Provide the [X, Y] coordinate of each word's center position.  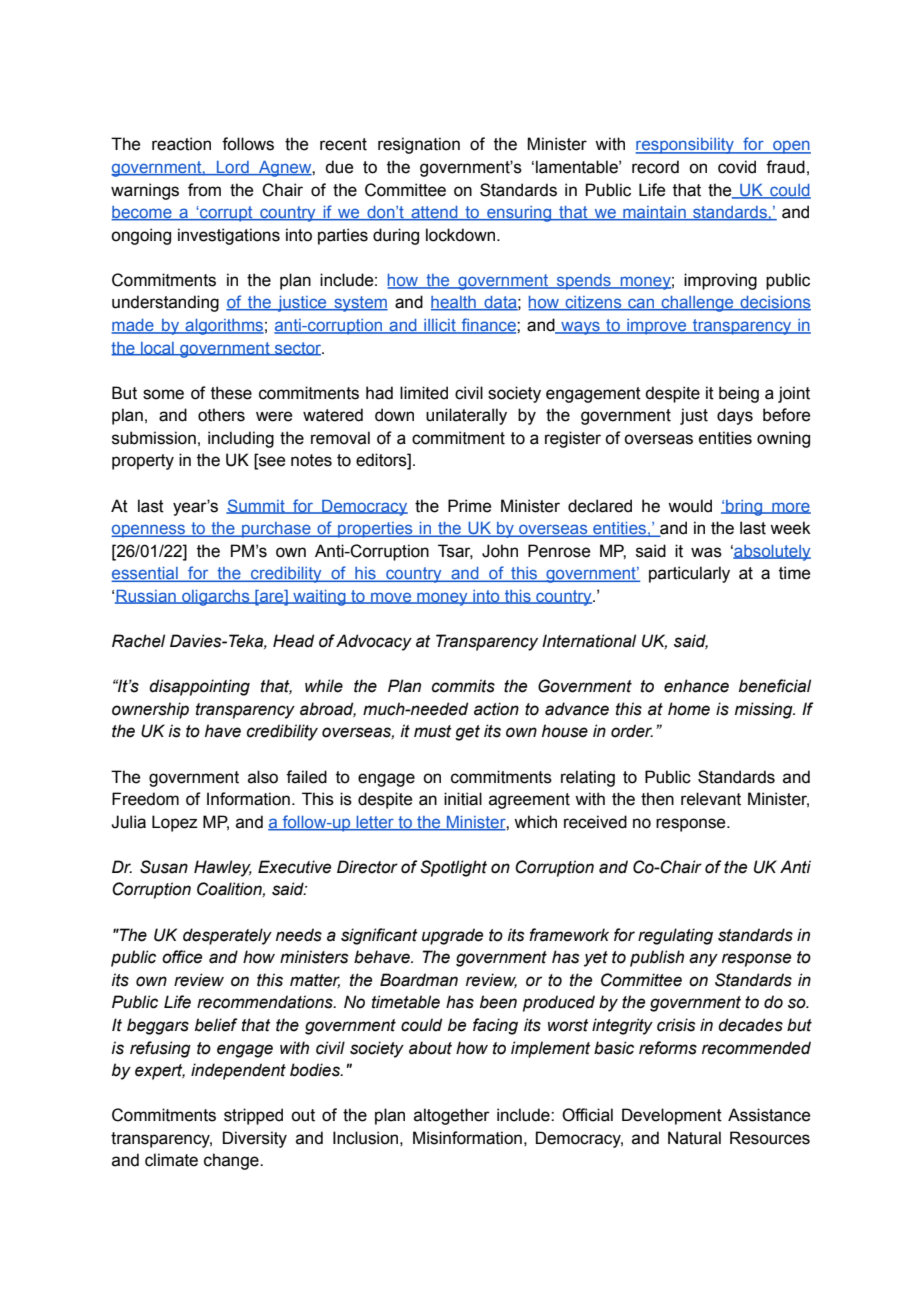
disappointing [199, 687]
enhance [696, 686]
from [204, 190]
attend [434, 213]
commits [463, 686]
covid [737, 167]
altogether [452, 1116]
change [232, 1161]
